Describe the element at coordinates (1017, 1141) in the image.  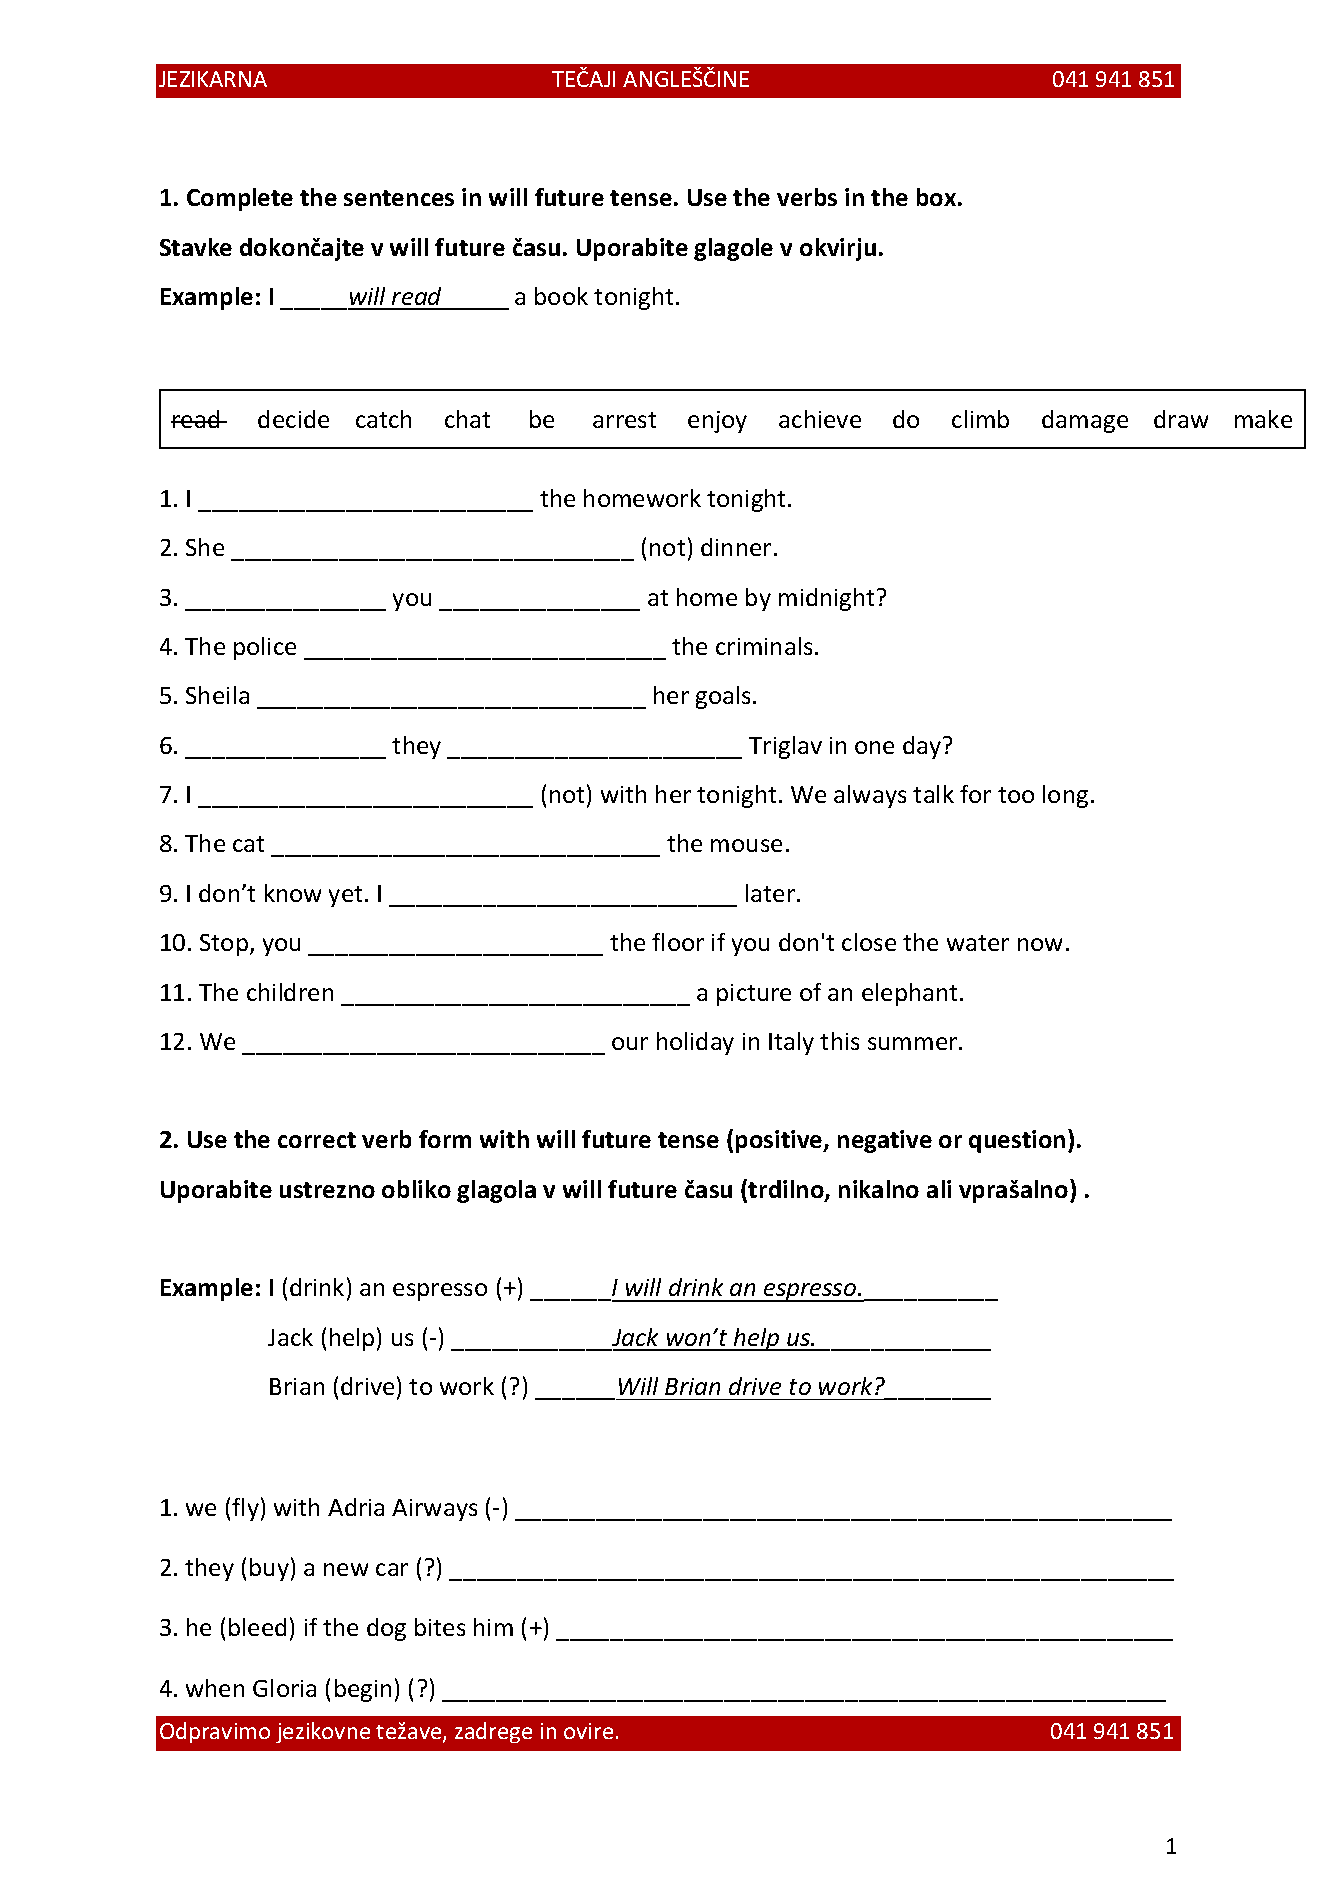
I see `question` at that location.
